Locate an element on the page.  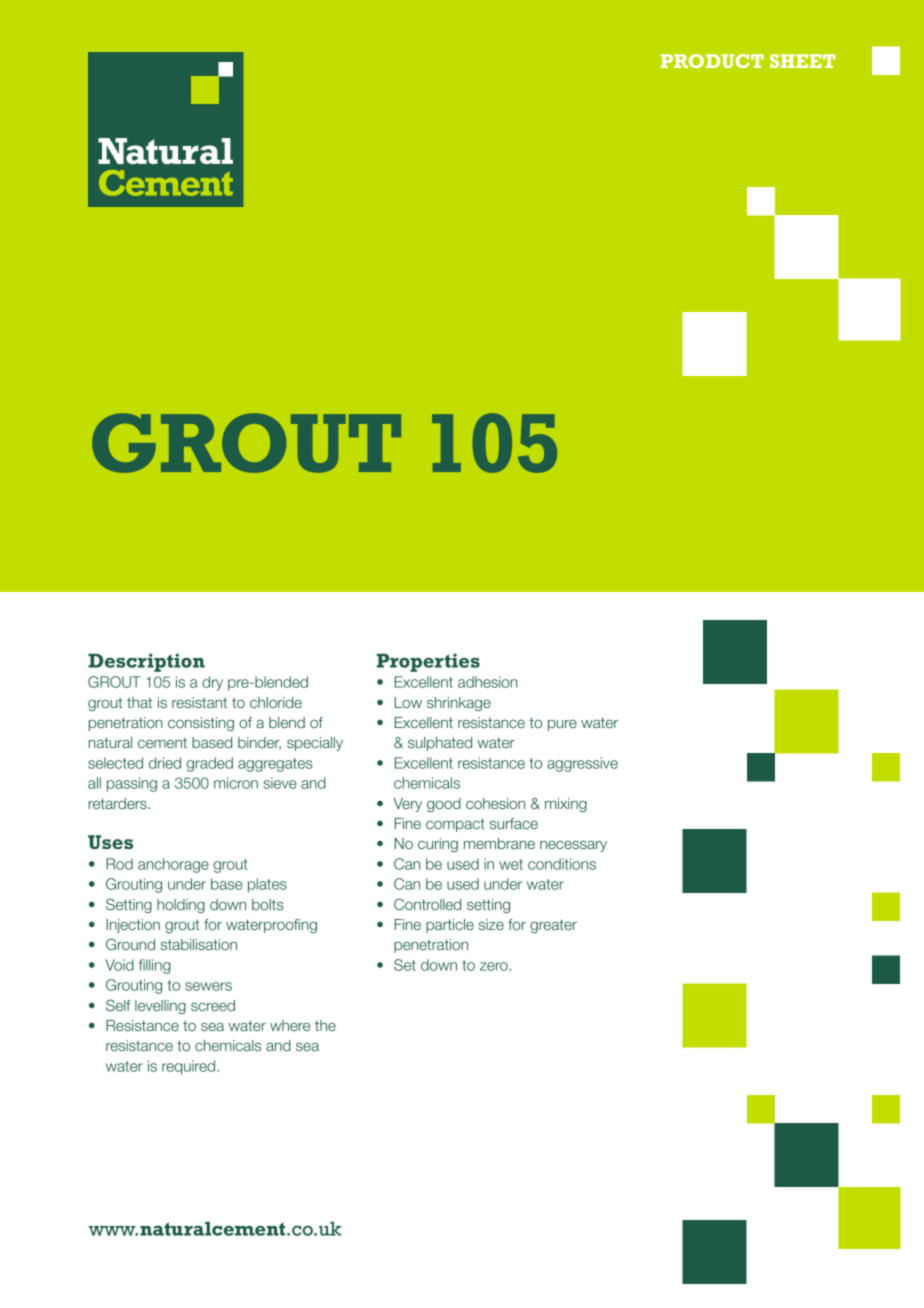
SHEET is located at coordinates (802, 61).
